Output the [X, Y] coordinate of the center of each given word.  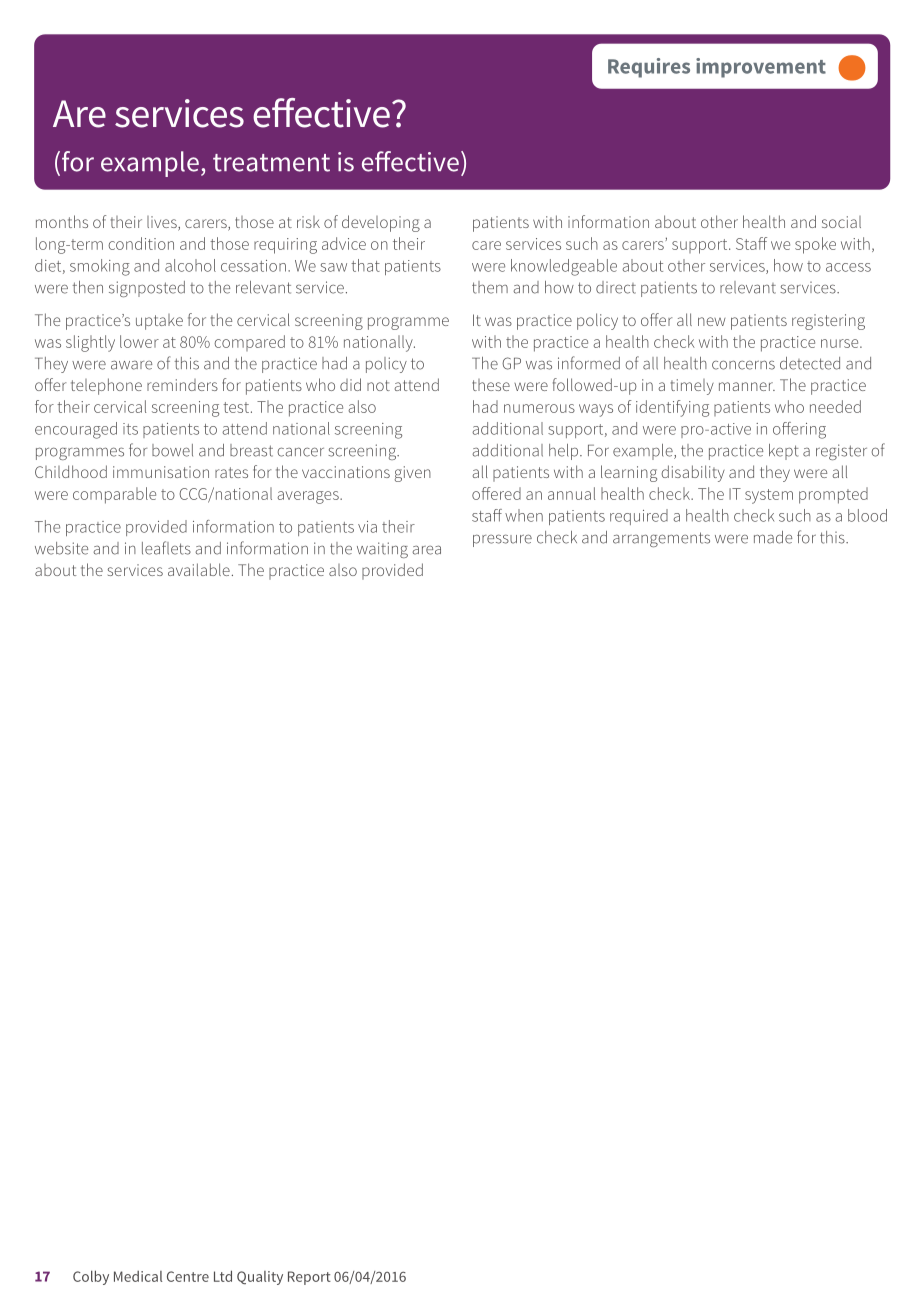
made [773, 537]
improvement [761, 68]
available [199, 569]
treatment [271, 163]
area [426, 550]
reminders [182, 385]
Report [309, 1278]
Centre [188, 1276]
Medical [138, 1276]
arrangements [661, 539]
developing [381, 223]
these [491, 385]
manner [747, 386]
